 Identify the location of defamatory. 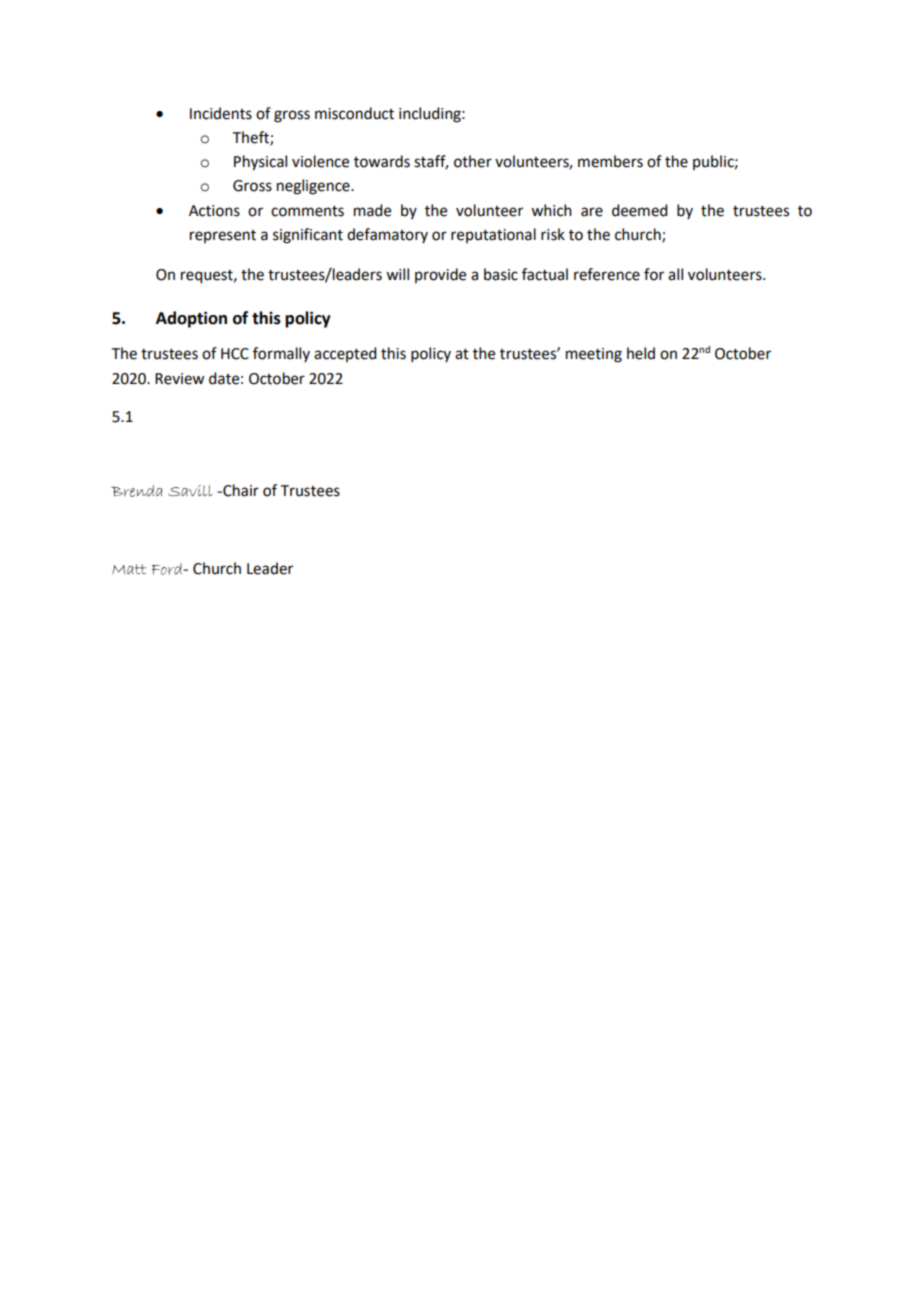
(387, 235).
